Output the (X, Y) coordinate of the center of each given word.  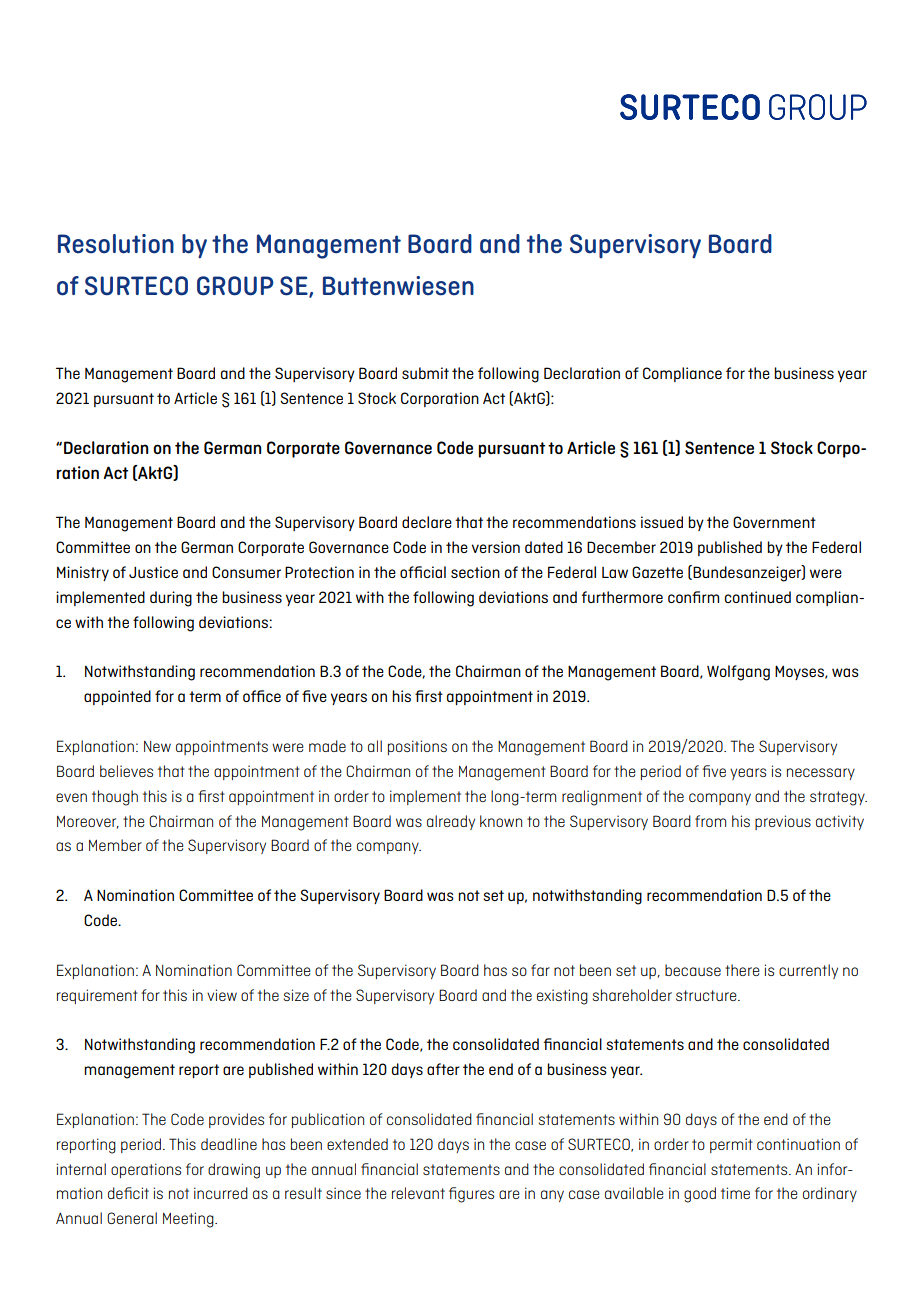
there (742, 970)
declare (427, 522)
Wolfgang (738, 673)
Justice (153, 572)
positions (417, 747)
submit (425, 373)
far (540, 970)
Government (774, 522)
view (222, 995)
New (157, 746)
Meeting (189, 1220)
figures (471, 1195)
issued (662, 522)
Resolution (116, 244)
